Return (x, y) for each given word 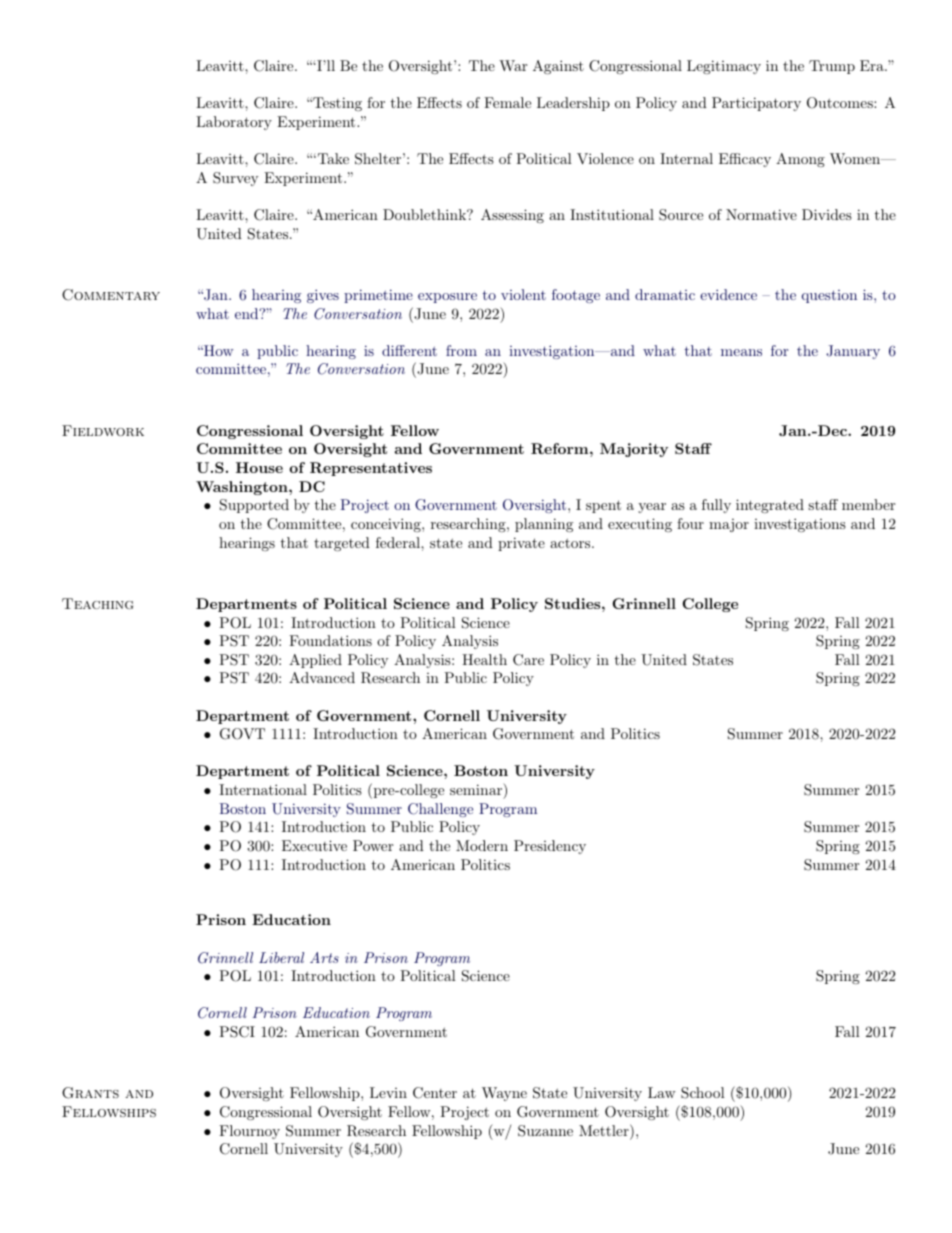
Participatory (756, 104)
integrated (770, 506)
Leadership (573, 104)
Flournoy (249, 1132)
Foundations (330, 640)
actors (570, 543)
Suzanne (545, 1131)
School (703, 1093)
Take (332, 158)
